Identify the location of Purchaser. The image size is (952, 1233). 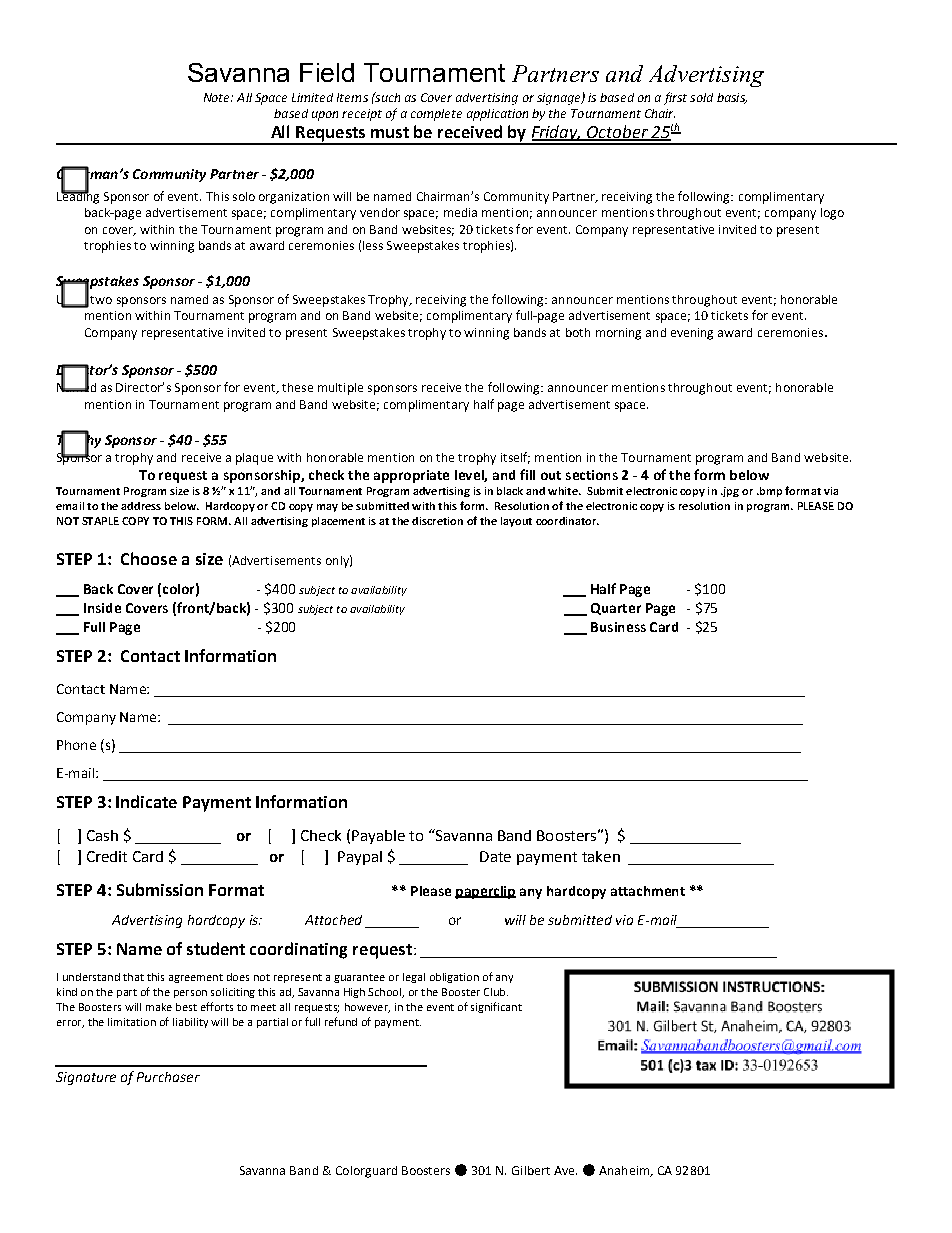
(168, 1077).
